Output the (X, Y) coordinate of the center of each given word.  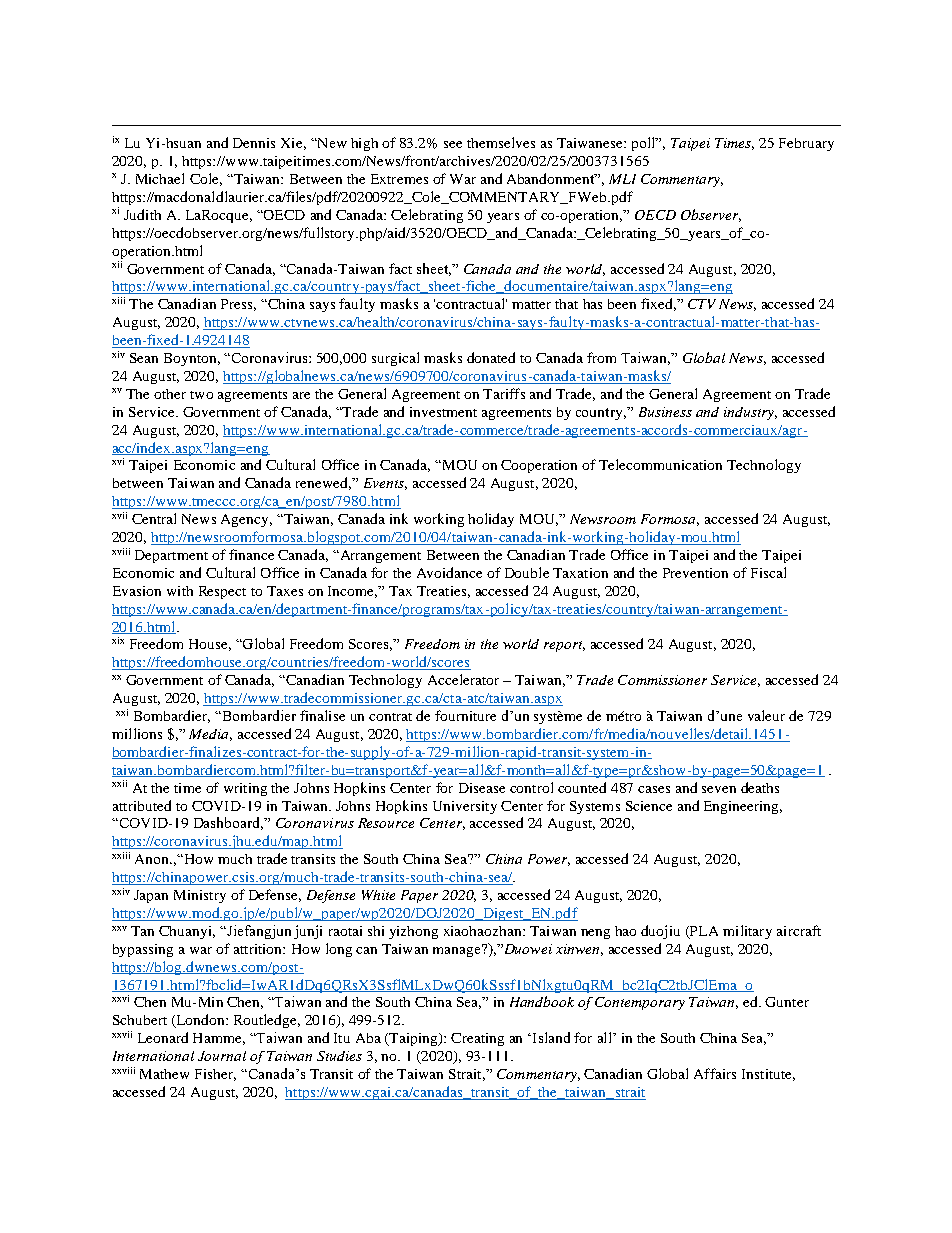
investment (443, 412)
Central (154, 518)
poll (645, 144)
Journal (222, 1056)
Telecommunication (660, 464)
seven (719, 789)
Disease (482, 788)
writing (245, 789)
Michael (160, 178)
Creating (477, 1039)
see (453, 144)
